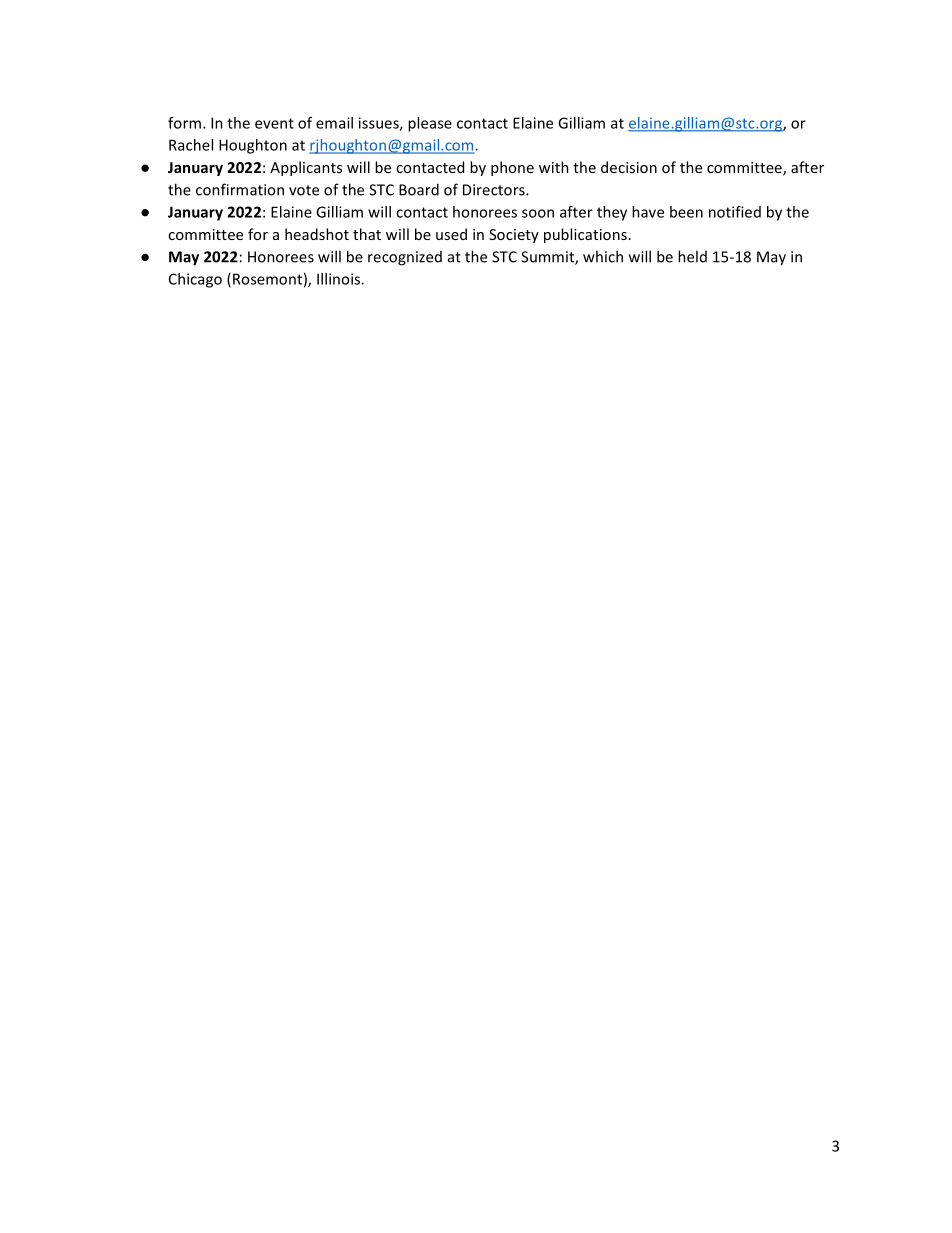 This page has width=952, height=1233. I want to click on event, so click(274, 123).
